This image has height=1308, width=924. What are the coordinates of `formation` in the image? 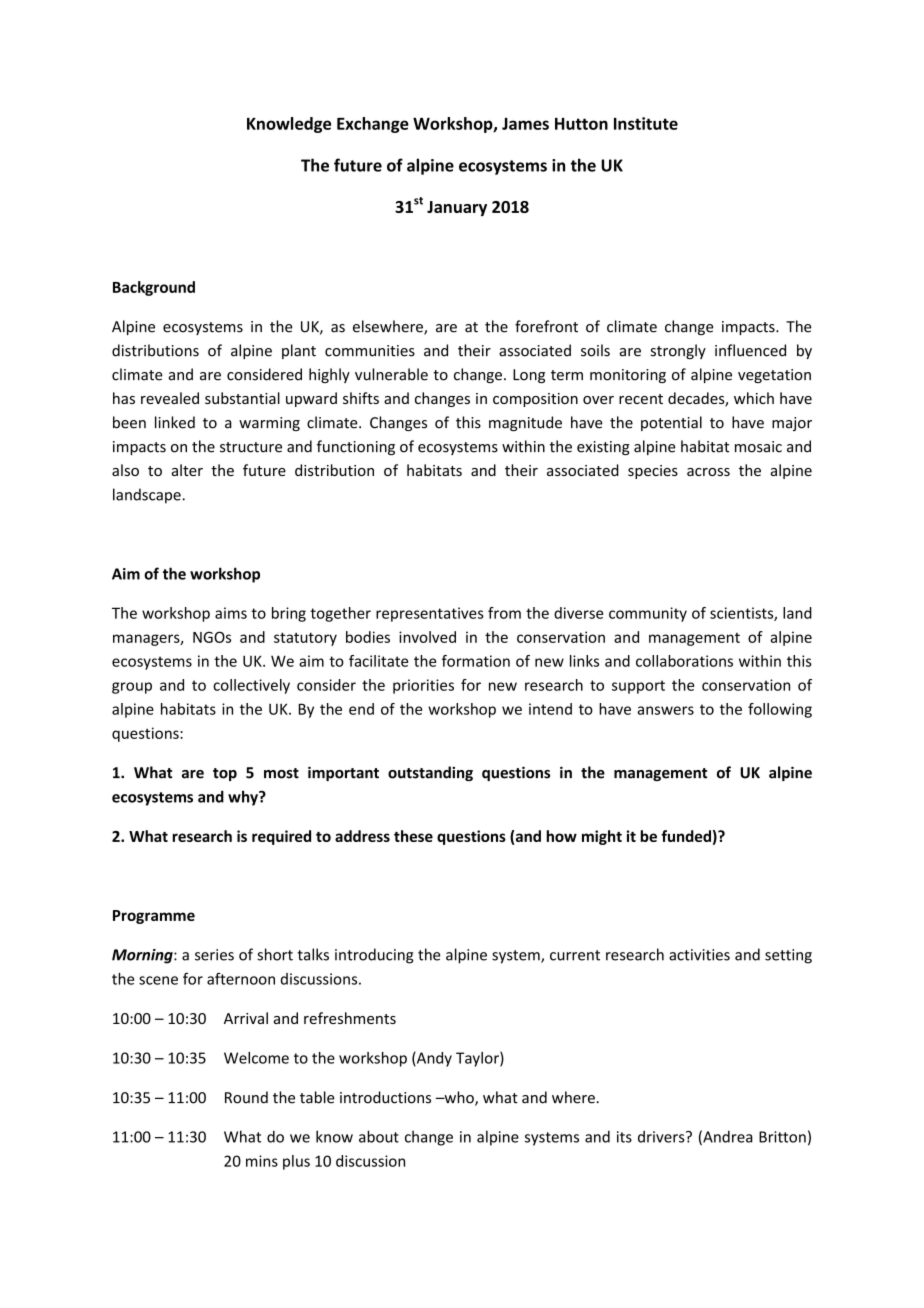 It's located at (476, 661).
